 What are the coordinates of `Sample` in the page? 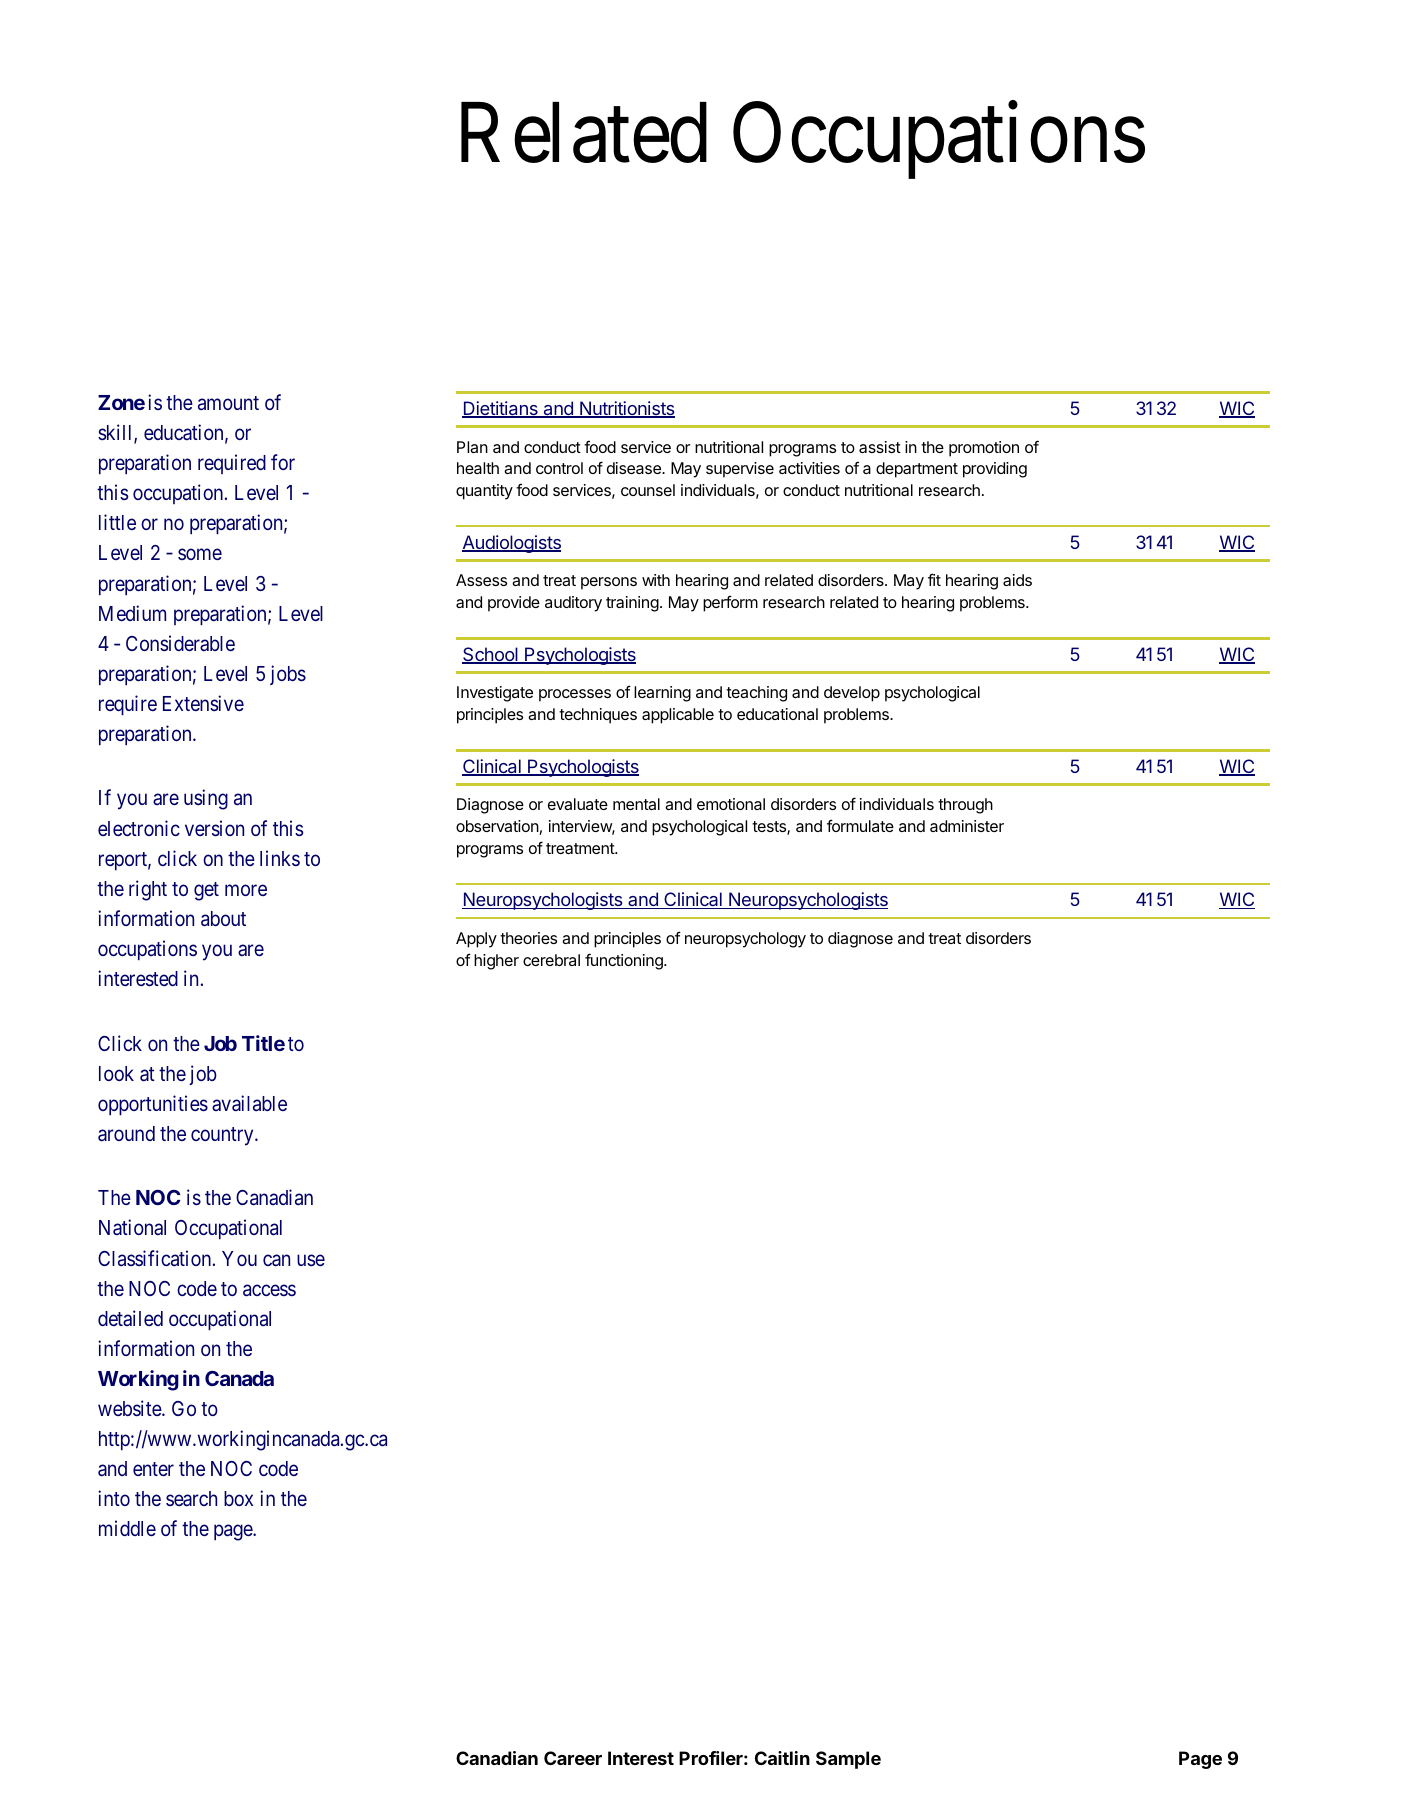 It's located at (848, 1760).
